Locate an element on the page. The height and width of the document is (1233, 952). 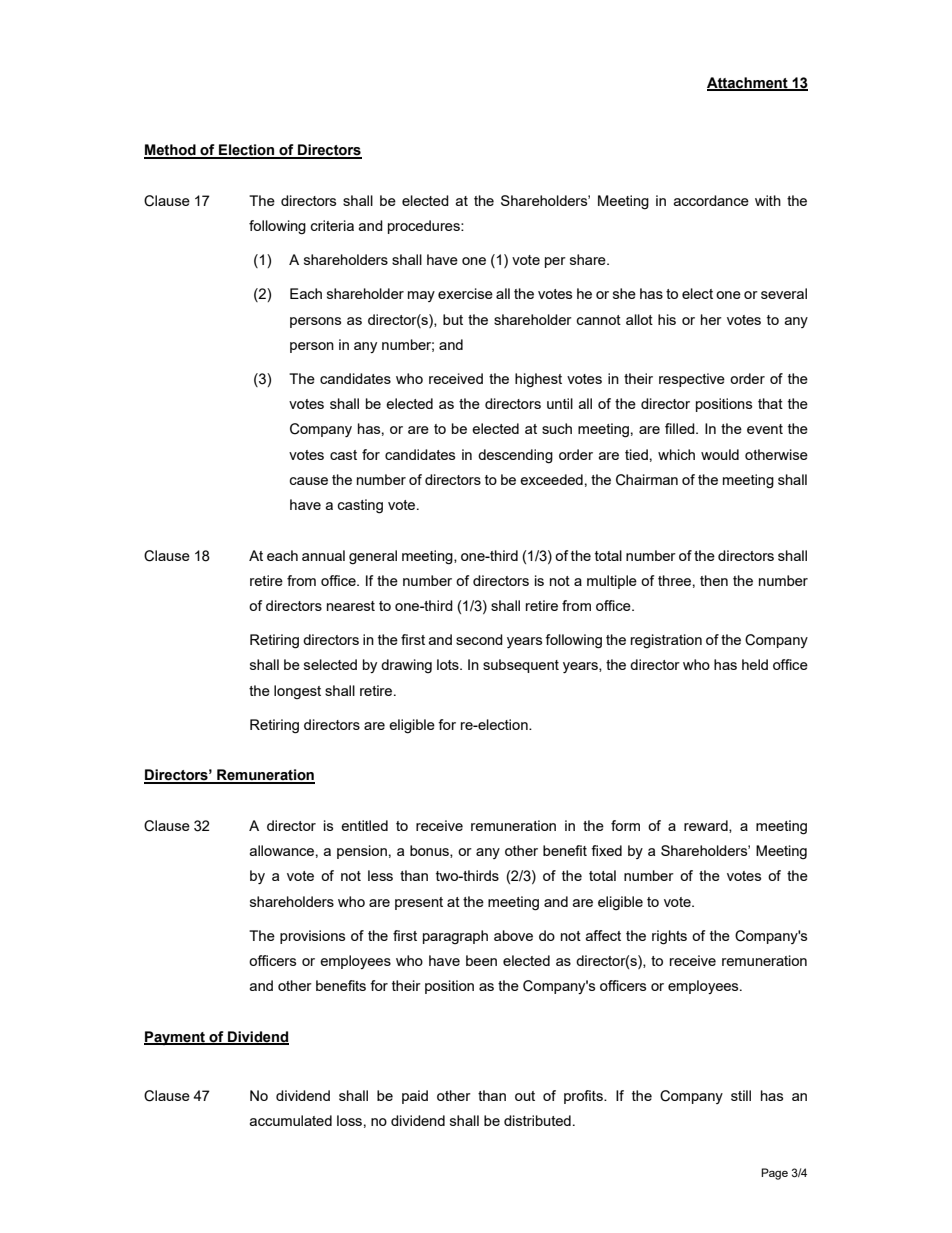
Method is located at coordinates (171, 151).
